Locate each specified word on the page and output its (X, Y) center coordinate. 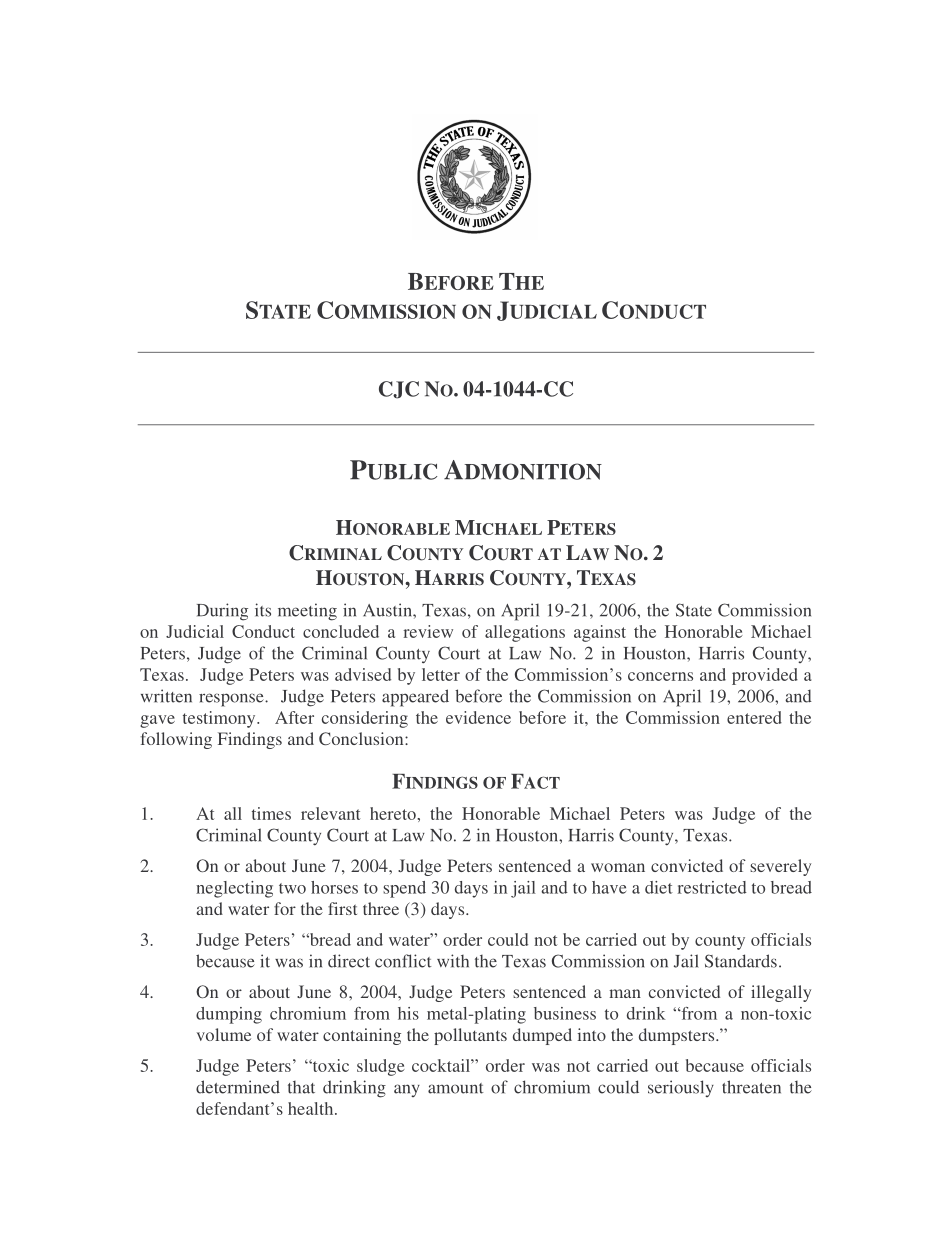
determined (238, 1087)
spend (404, 889)
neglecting (234, 889)
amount (456, 1088)
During (222, 612)
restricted (712, 887)
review (428, 631)
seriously (681, 1088)
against (600, 633)
